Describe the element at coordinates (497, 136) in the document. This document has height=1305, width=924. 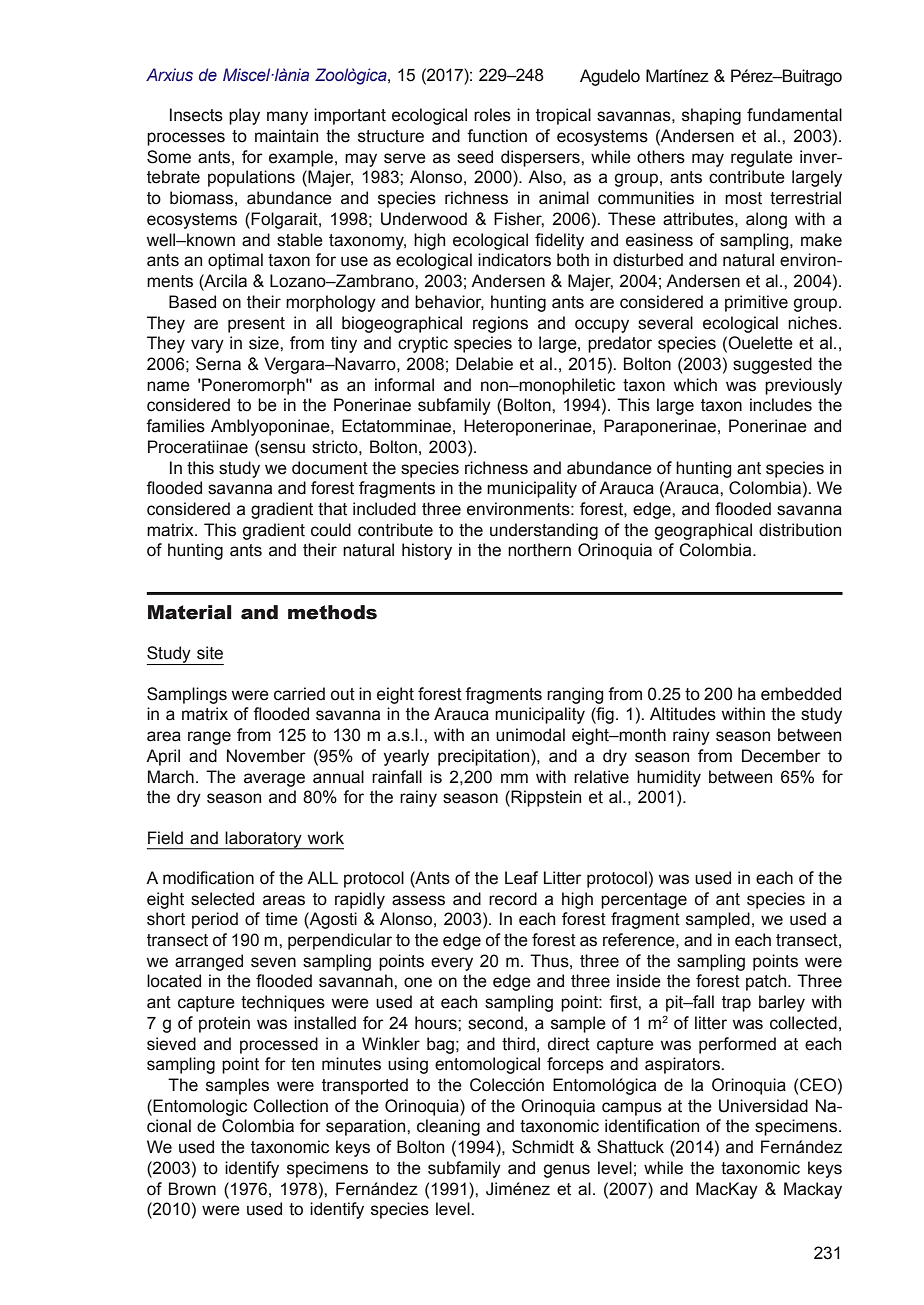
I see `function` at that location.
